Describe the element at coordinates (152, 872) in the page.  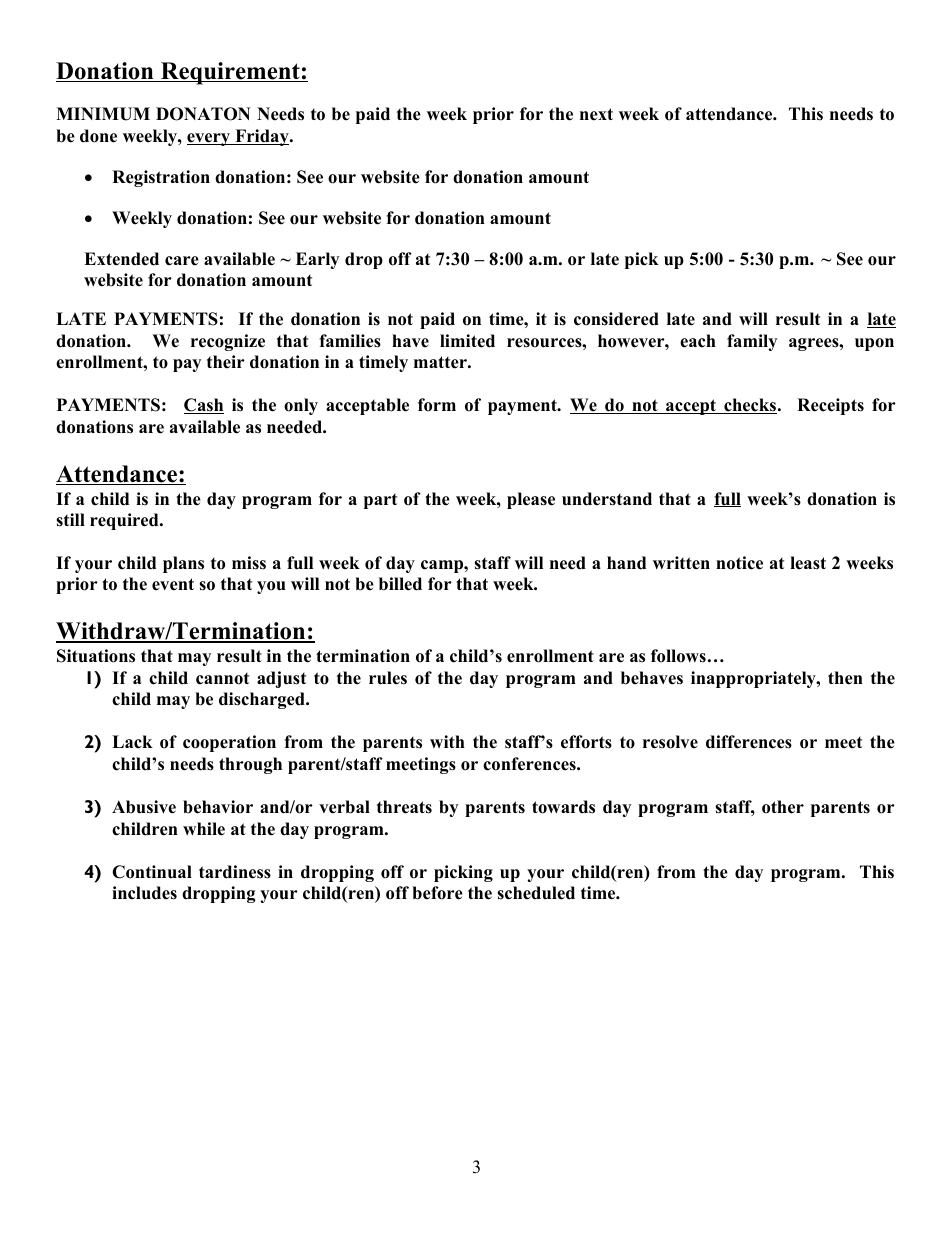
I see `Continual` at that location.
